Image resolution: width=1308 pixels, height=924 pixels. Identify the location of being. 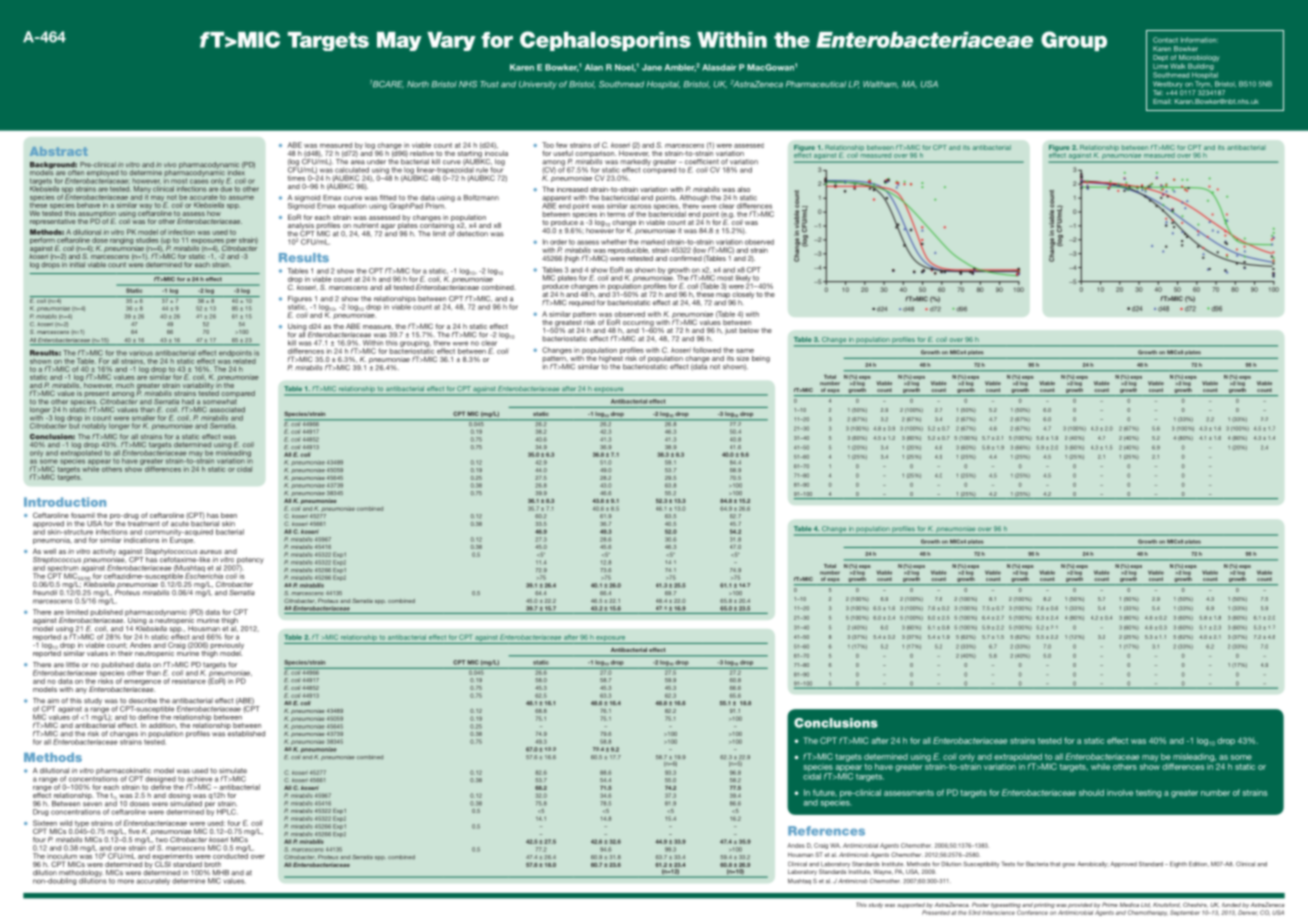
(761, 359).
